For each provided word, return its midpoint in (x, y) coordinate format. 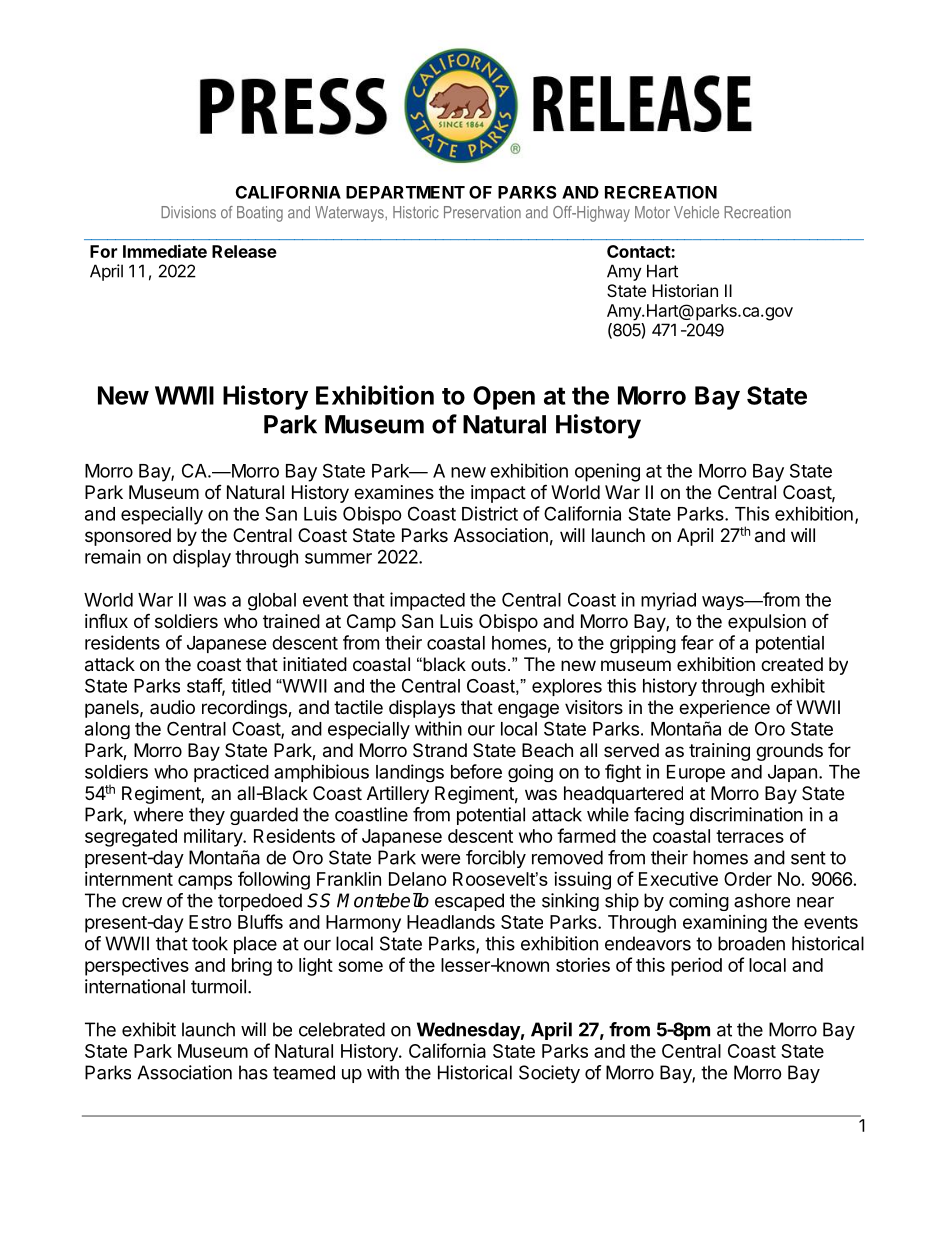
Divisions (188, 212)
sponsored (128, 537)
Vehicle (696, 212)
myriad (668, 601)
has (253, 1072)
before (476, 771)
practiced (231, 773)
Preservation (482, 212)
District (490, 513)
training (719, 752)
